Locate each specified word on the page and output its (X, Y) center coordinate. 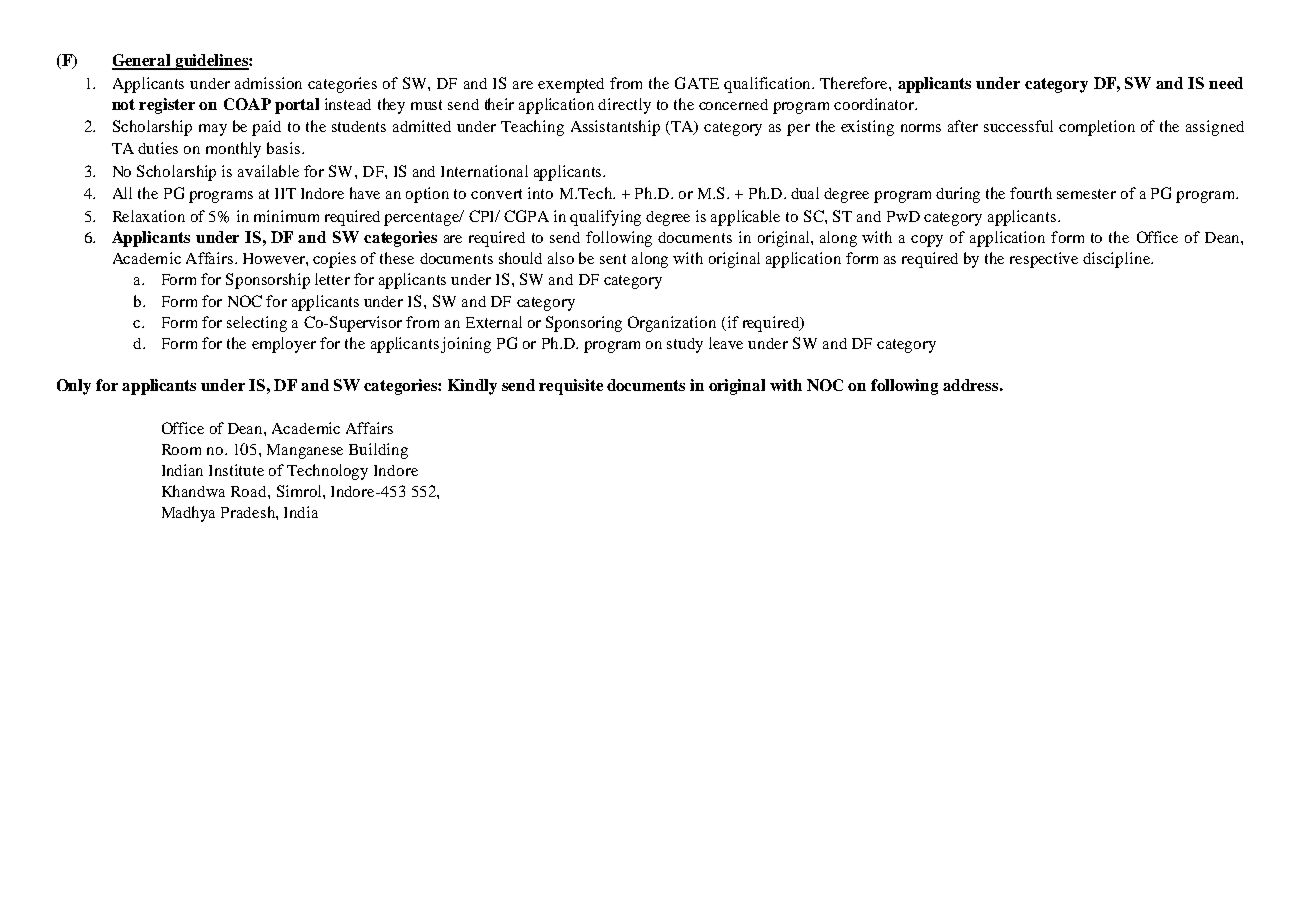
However (275, 258)
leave (726, 343)
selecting (257, 324)
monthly (233, 150)
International (484, 171)
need (1226, 83)
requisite (571, 387)
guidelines (211, 62)
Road (250, 491)
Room (181, 449)
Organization (672, 324)
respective (1044, 260)
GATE (697, 83)
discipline (1117, 260)
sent (613, 259)
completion (1097, 128)
